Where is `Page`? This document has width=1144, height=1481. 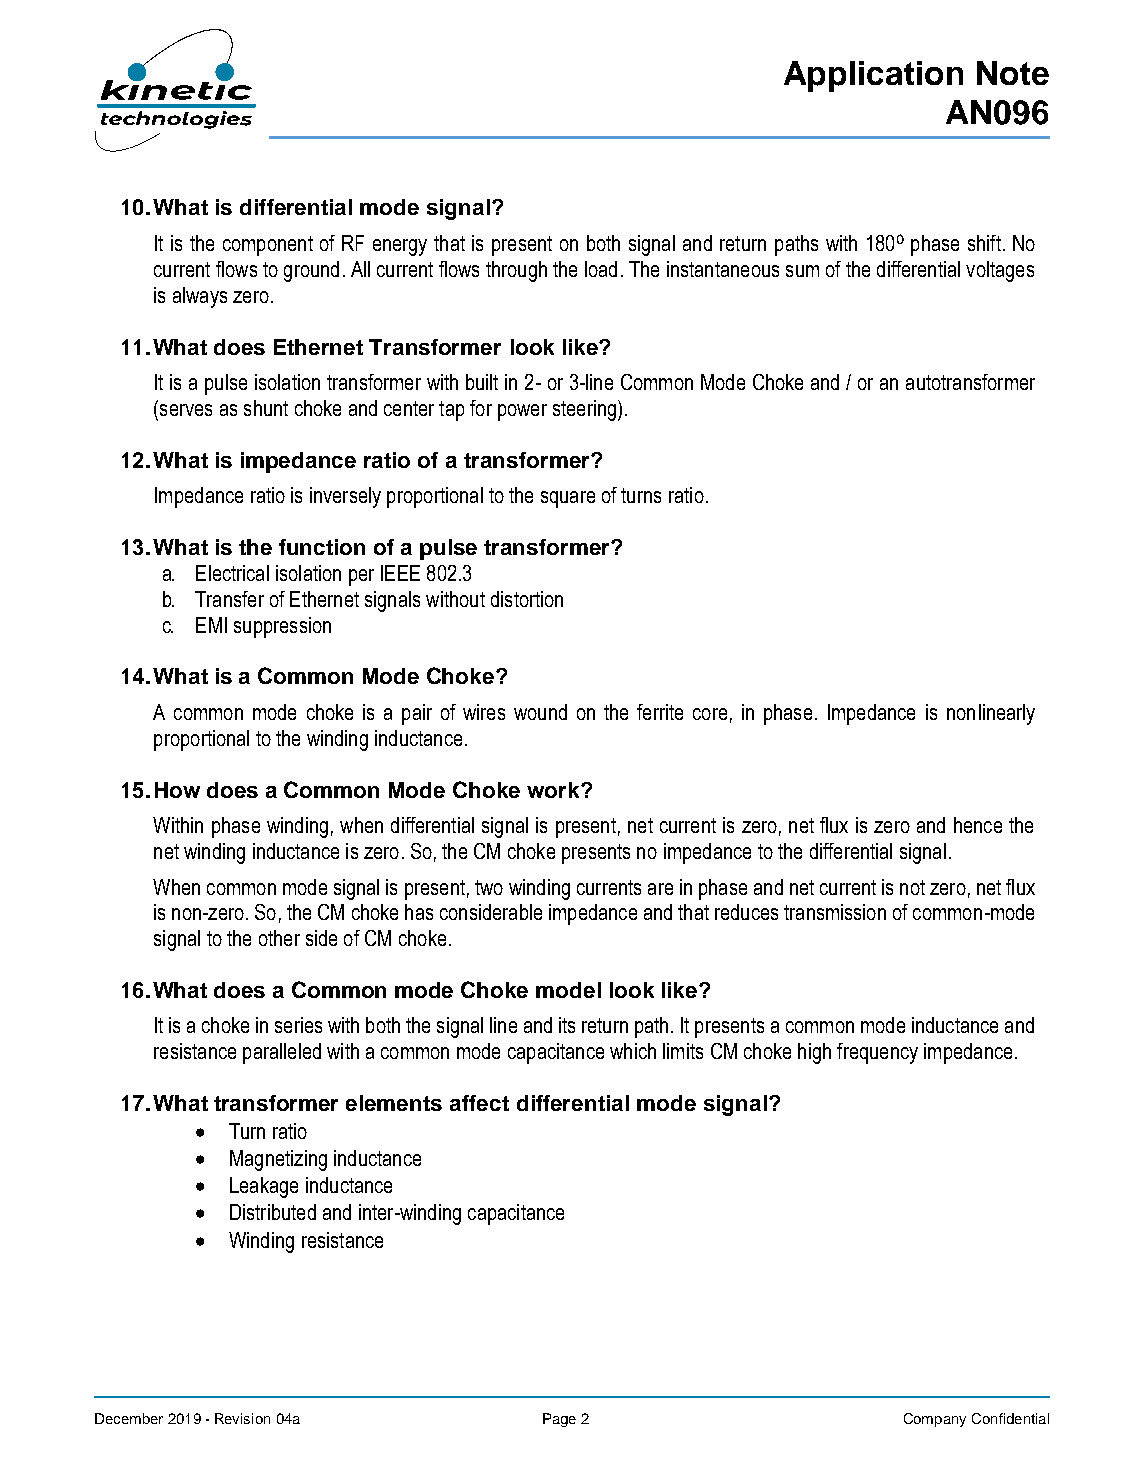
Page is located at coordinates (559, 1420).
